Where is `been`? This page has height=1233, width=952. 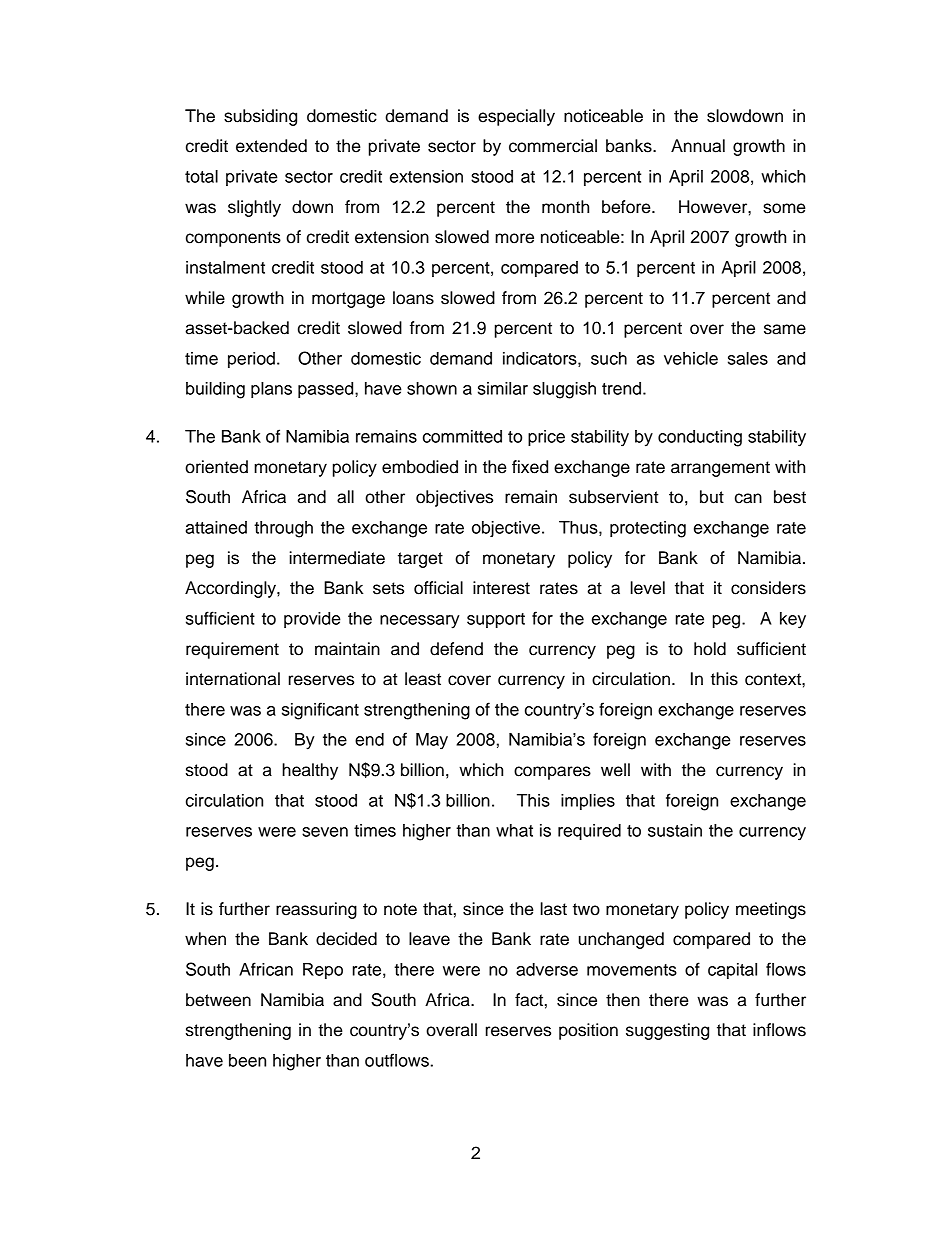
been is located at coordinates (247, 1060).
